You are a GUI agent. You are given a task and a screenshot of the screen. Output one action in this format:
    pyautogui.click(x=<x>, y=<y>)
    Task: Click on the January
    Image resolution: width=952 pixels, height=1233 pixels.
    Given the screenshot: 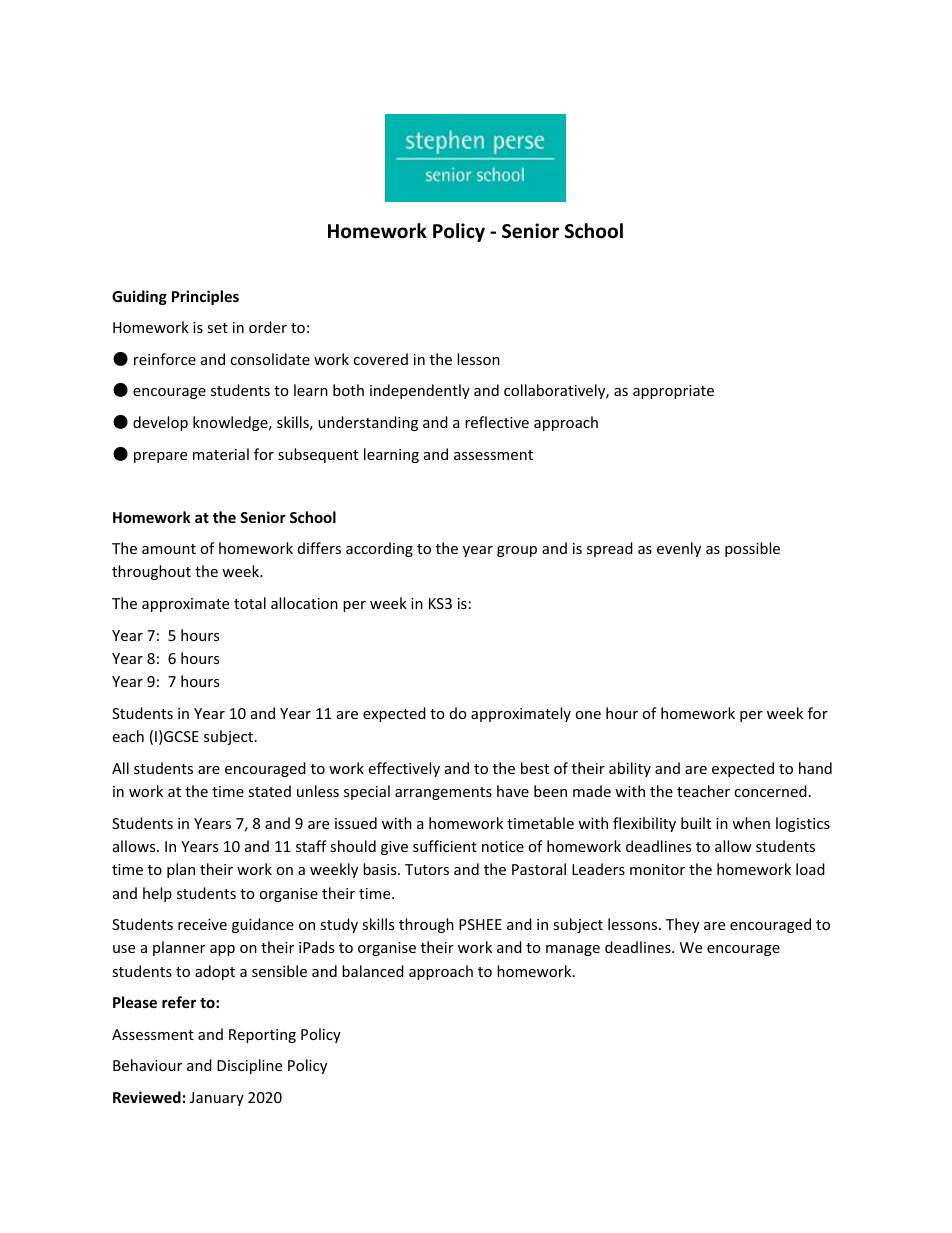 What is the action you would take?
    pyautogui.click(x=217, y=1099)
